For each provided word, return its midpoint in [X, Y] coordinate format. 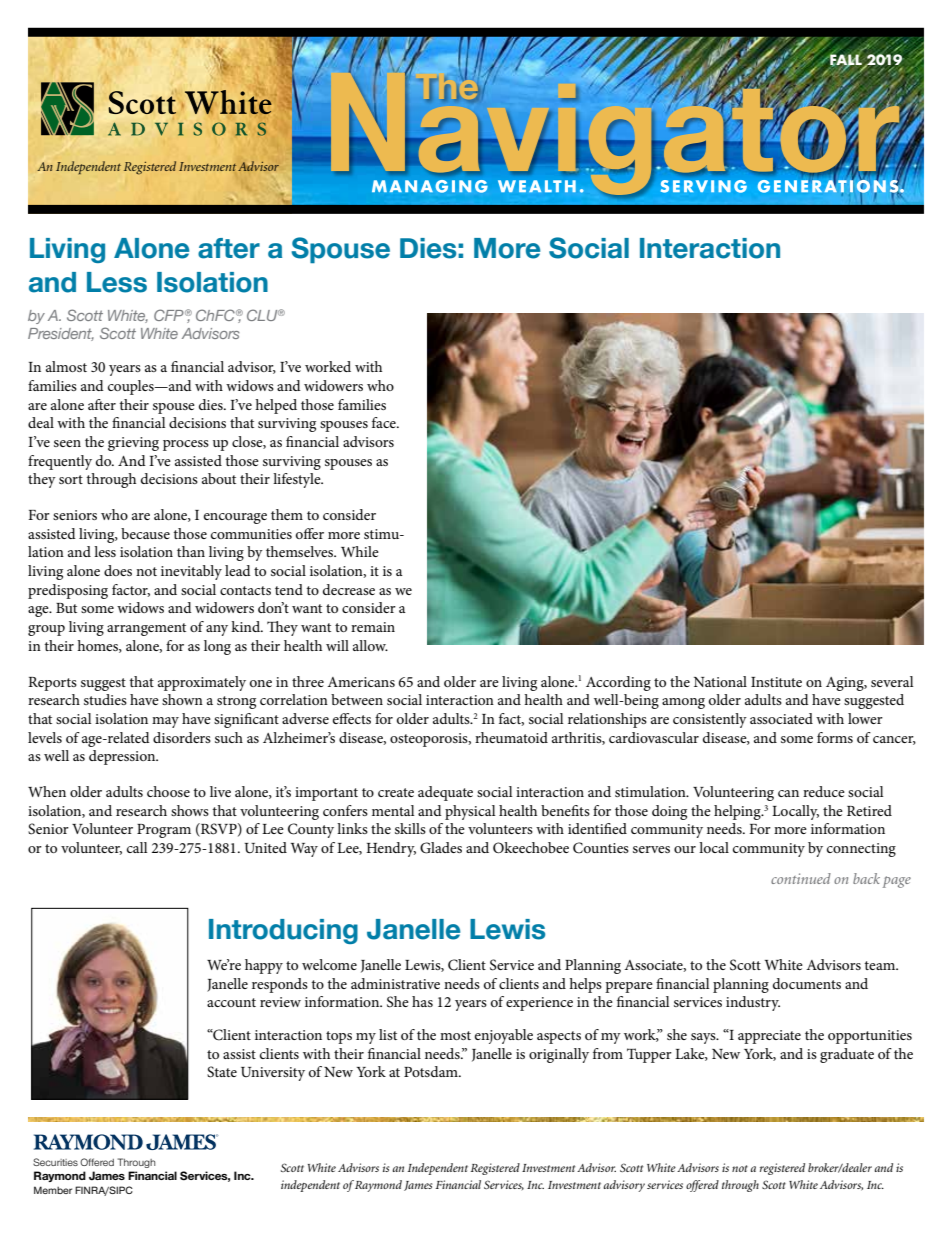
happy [264, 966]
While [360, 551]
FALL [846, 60]
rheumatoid [511, 737]
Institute [776, 682]
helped [276, 406]
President [61, 334]
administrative [395, 983]
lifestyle [298, 480]
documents [807, 983]
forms [835, 737]
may [165, 722]
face [385, 422]
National [720, 681]
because [145, 533]
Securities [55, 1162]
